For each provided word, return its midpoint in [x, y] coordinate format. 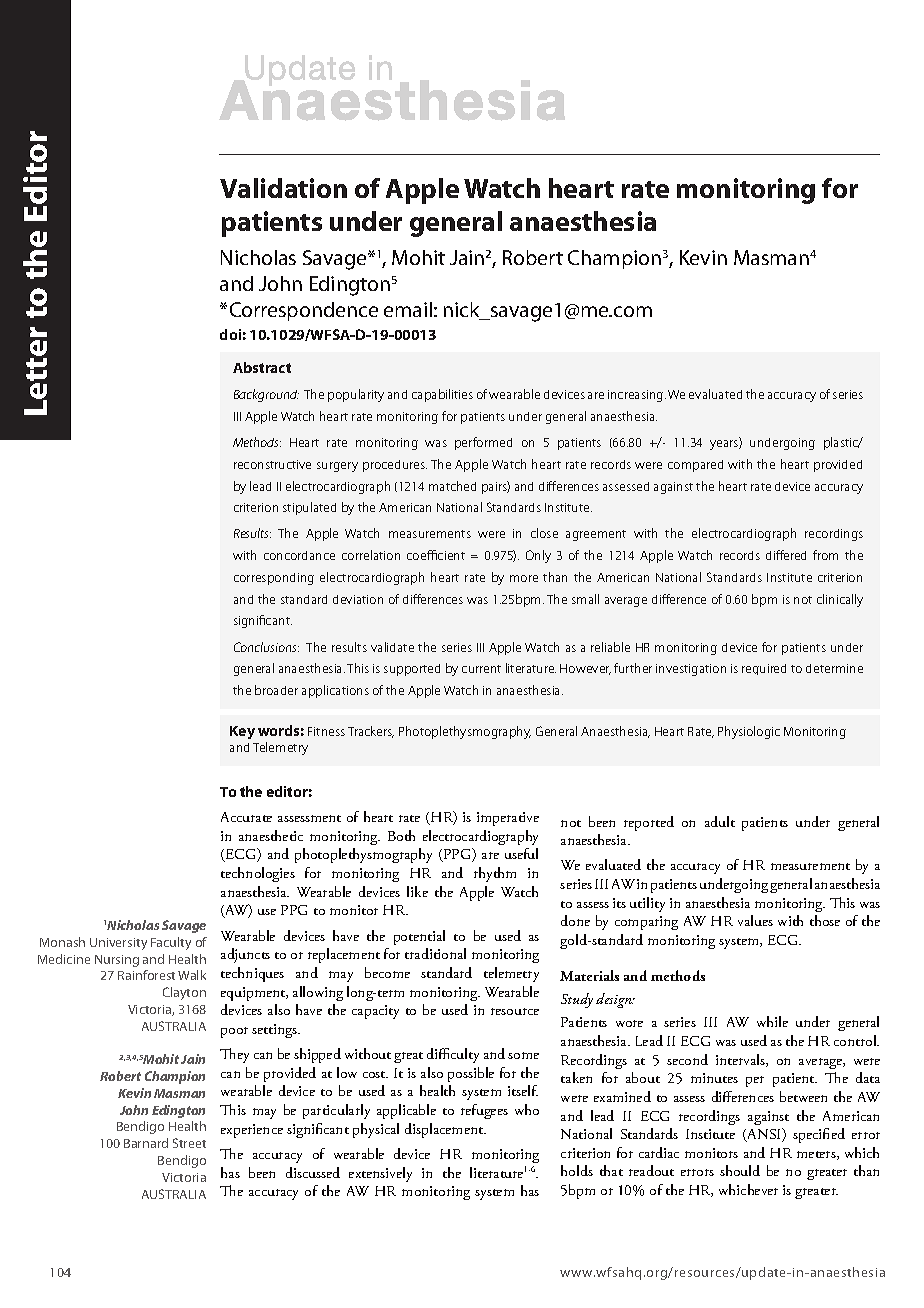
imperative [508, 819]
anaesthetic [271, 835]
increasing [637, 396]
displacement [445, 1130]
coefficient [436, 555]
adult [720, 821]
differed [786, 555]
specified [819, 1135]
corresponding [274, 579]
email [408, 309]
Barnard [146, 1143]
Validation [283, 188]
